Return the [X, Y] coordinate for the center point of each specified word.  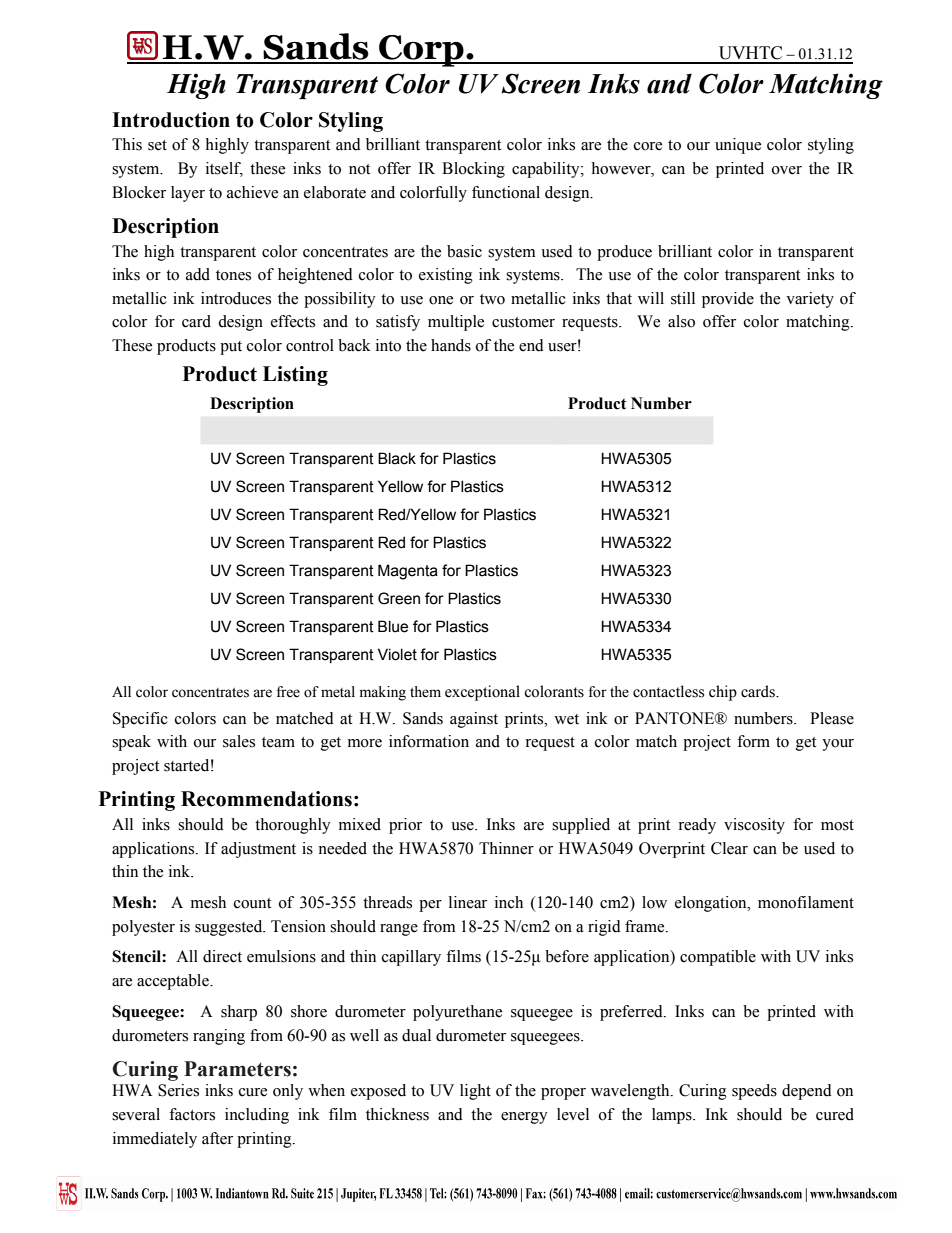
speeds [754, 1092]
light [475, 1092]
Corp [421, 51]
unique [738, 146]
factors [192, 1114]
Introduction [171, 120]
